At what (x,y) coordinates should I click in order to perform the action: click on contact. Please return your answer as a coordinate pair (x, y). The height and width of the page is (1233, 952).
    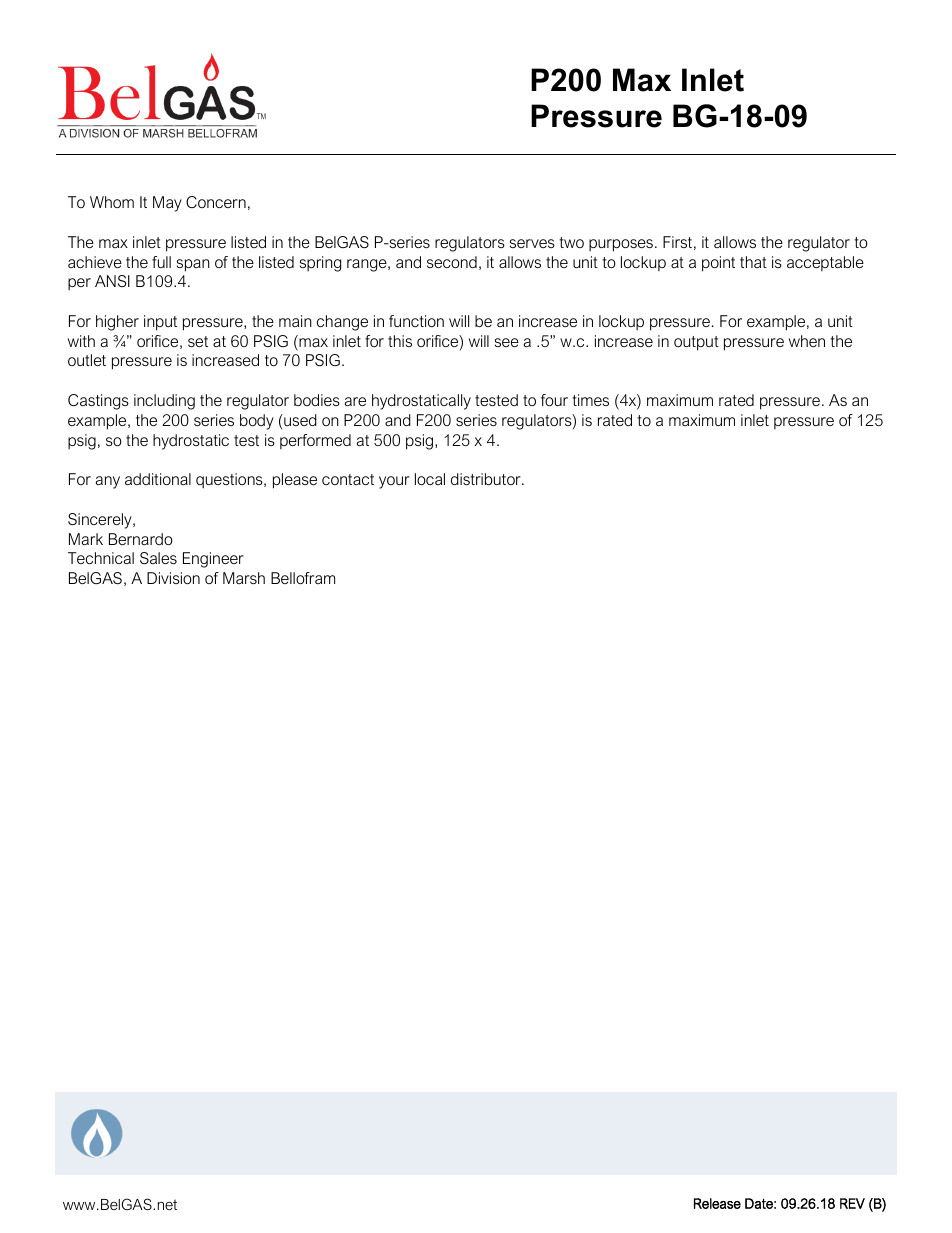
    Looking at the image, I should click on (348, 479).
